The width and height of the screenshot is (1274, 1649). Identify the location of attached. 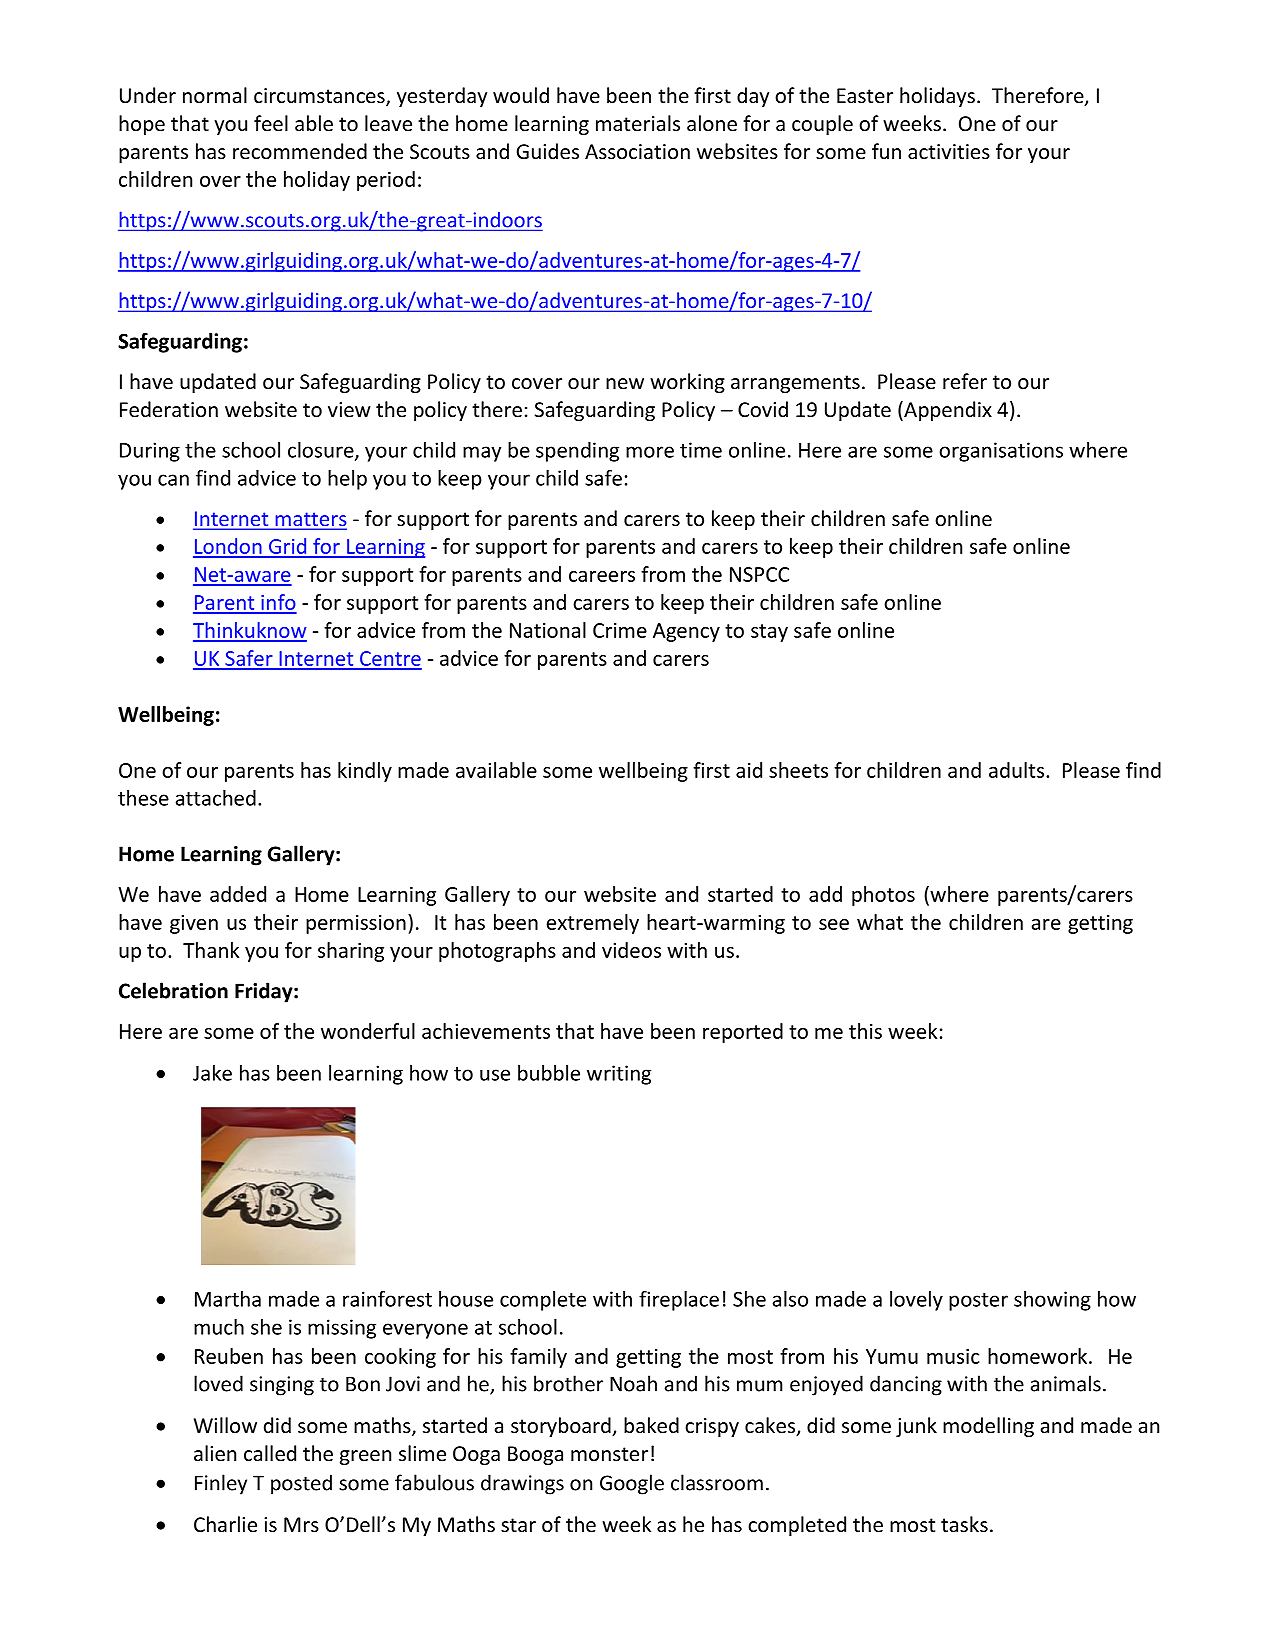
(216, 798).
